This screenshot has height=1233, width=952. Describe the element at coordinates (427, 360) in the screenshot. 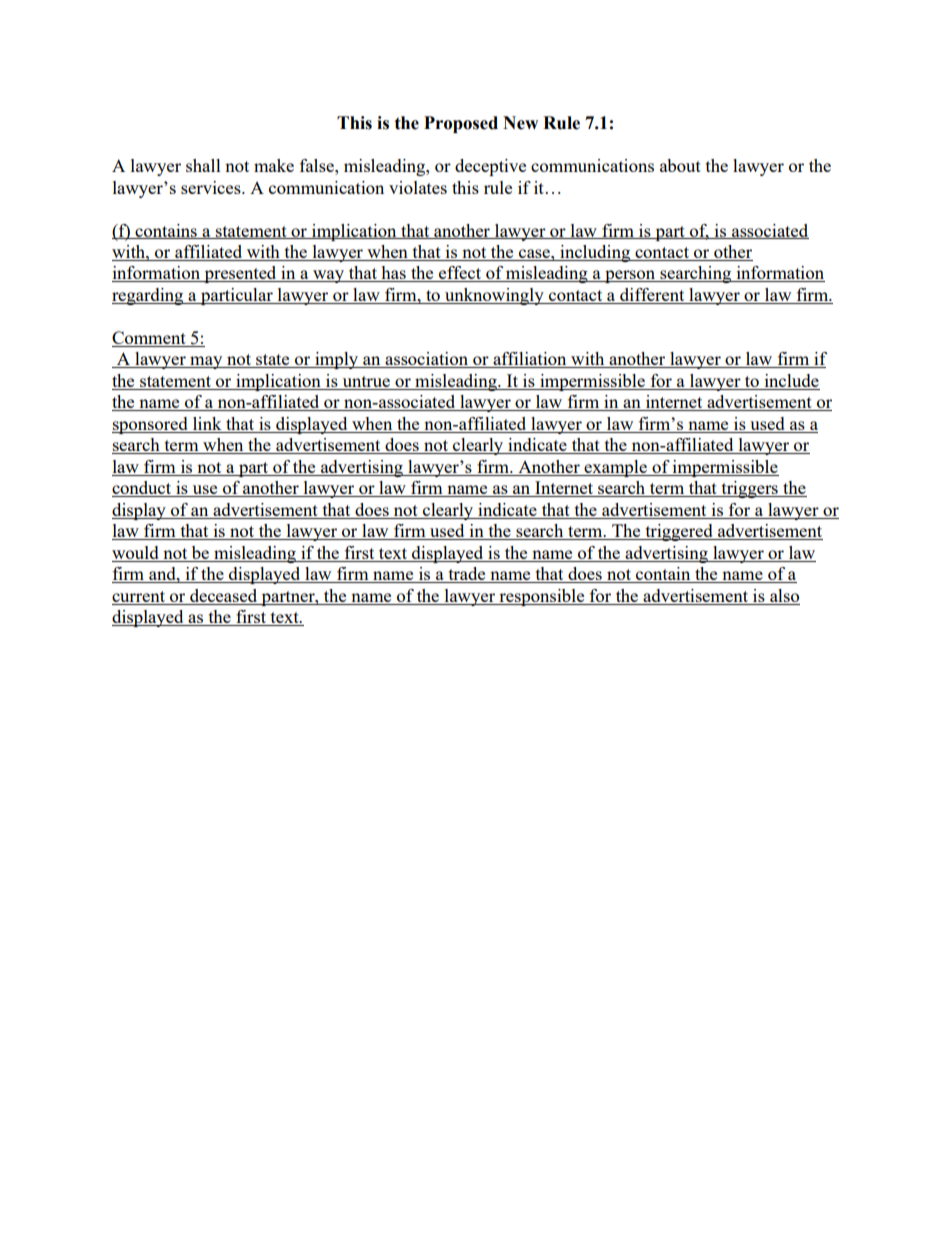

I see `association` at that location.
